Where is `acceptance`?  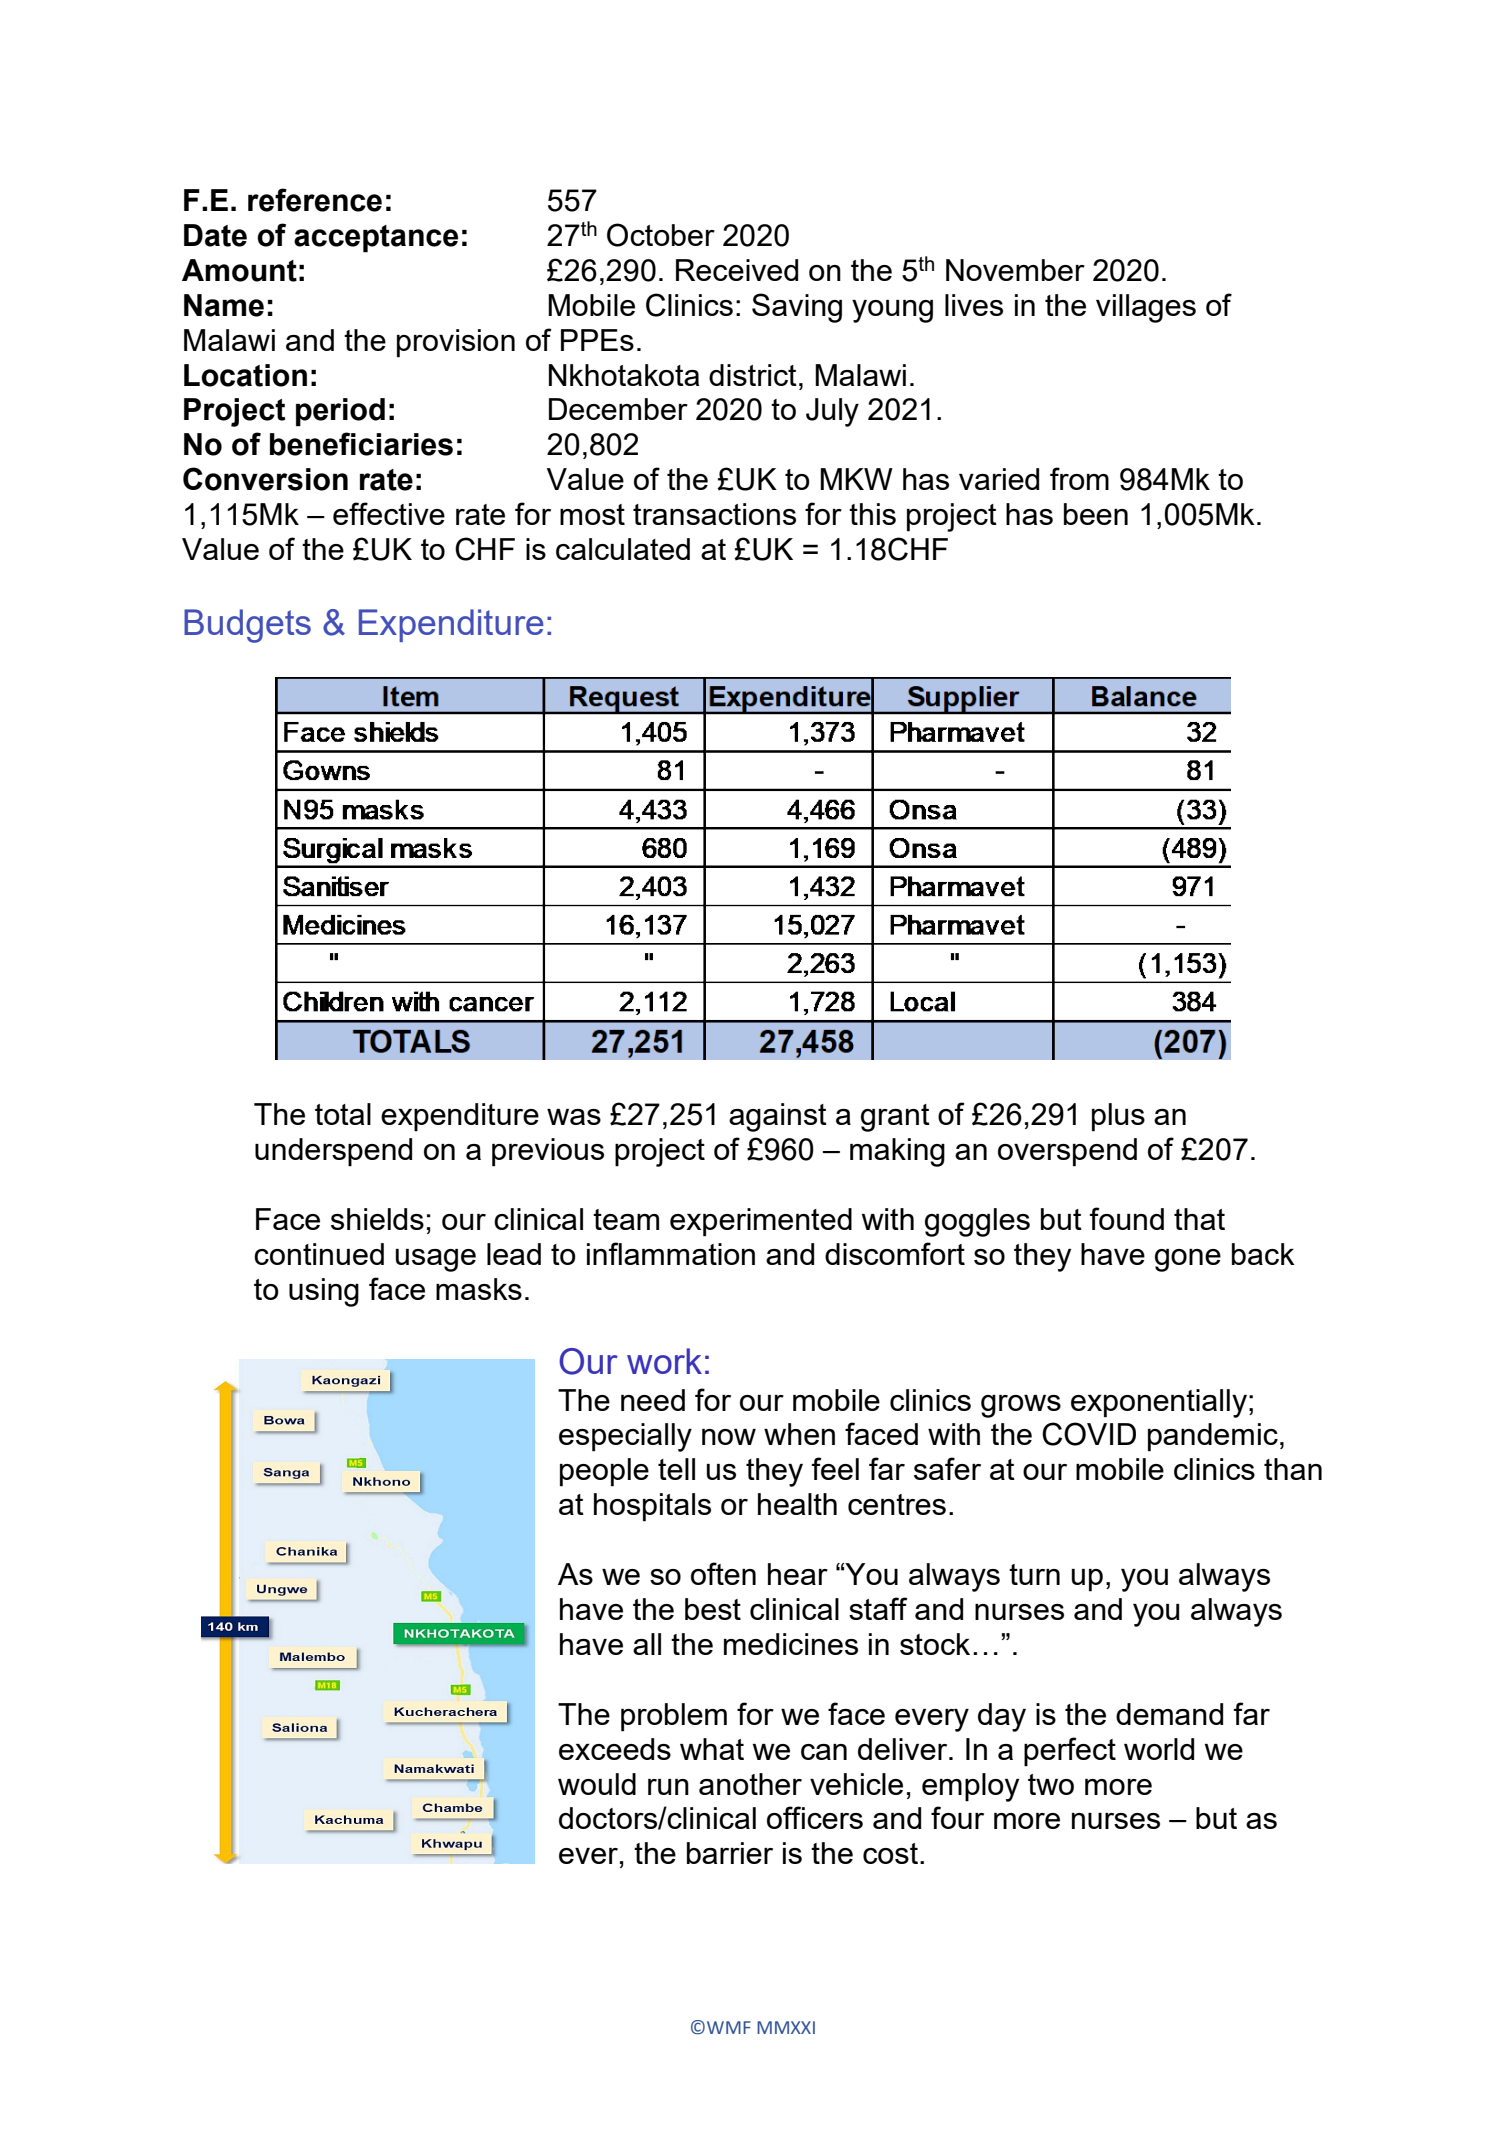
acceptance is located at coordinates (376, 239).
